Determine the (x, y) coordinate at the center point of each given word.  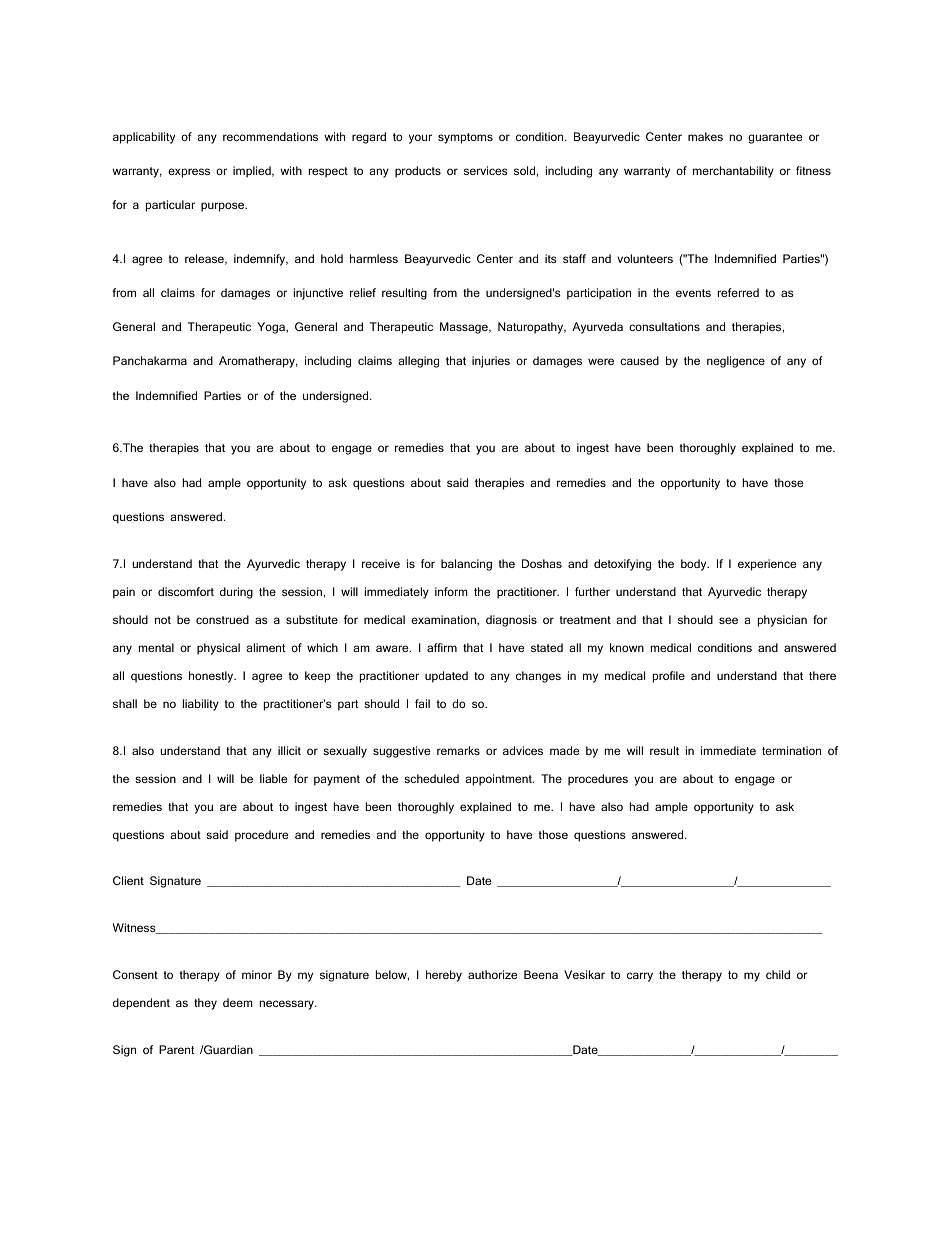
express (189, 173)
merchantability (733, 172)
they (205, 1004)
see (728, 620)
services (486, 170)
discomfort (186, 591)
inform (451, 591)
